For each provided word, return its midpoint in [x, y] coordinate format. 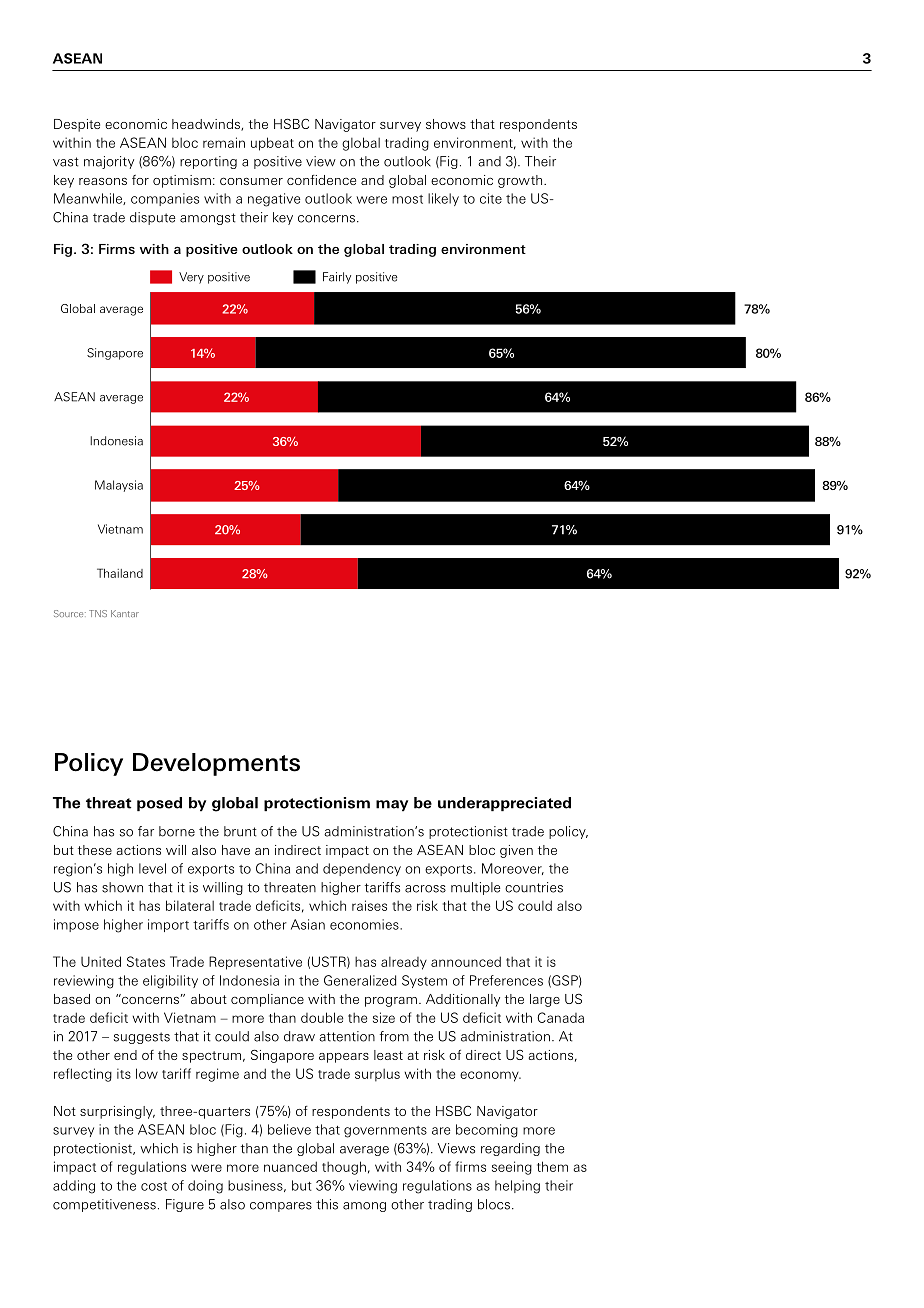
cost [154, 1186]
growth [521, 181]
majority [109, 162]
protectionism [317, 804]
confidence [321, 180]
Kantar [125, 613]
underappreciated [504, 804]
